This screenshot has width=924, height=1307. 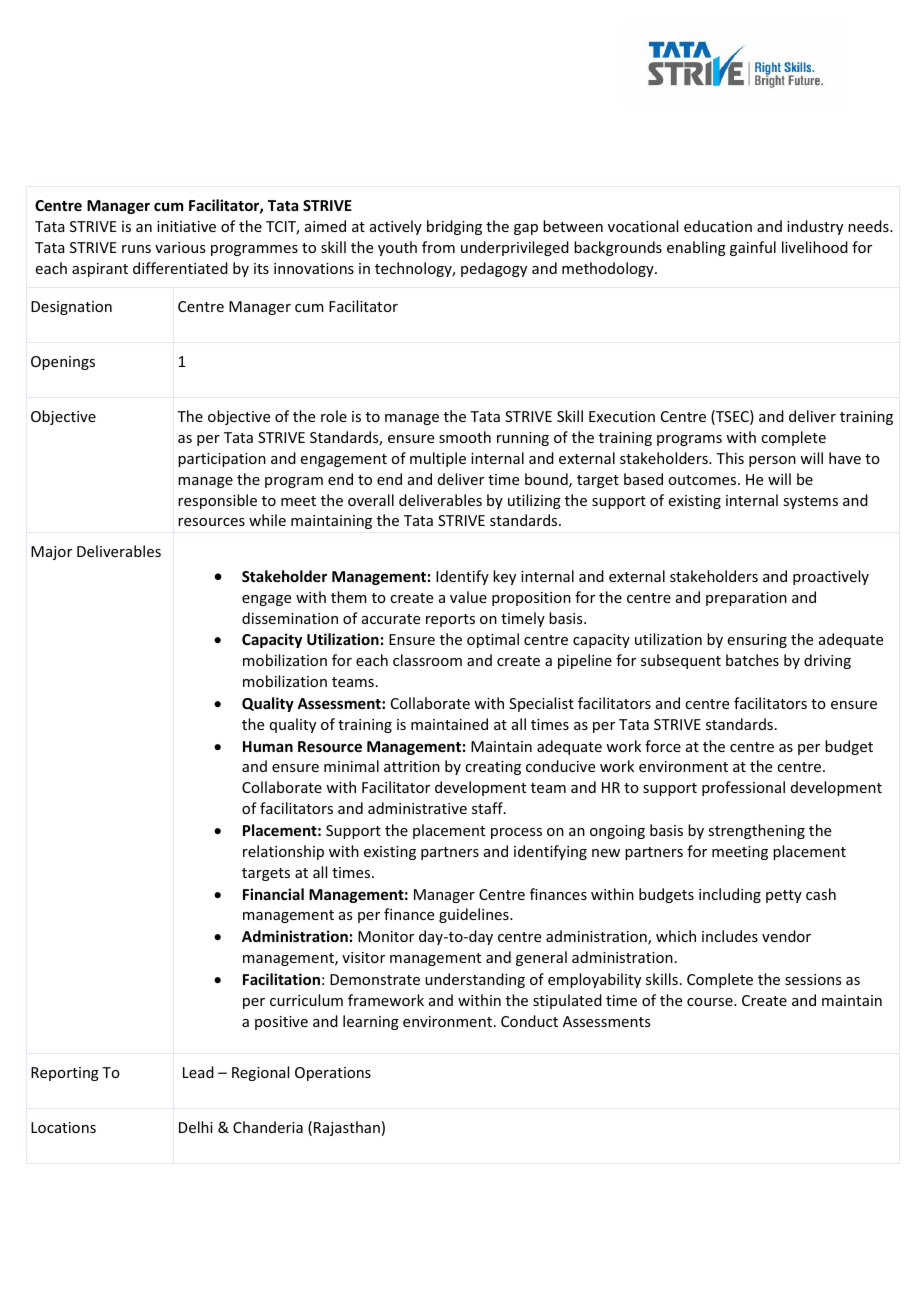 What do you see at coordinates (752, 660) in the screenshot?
I see `batches` at bounding box center [752, 660].
